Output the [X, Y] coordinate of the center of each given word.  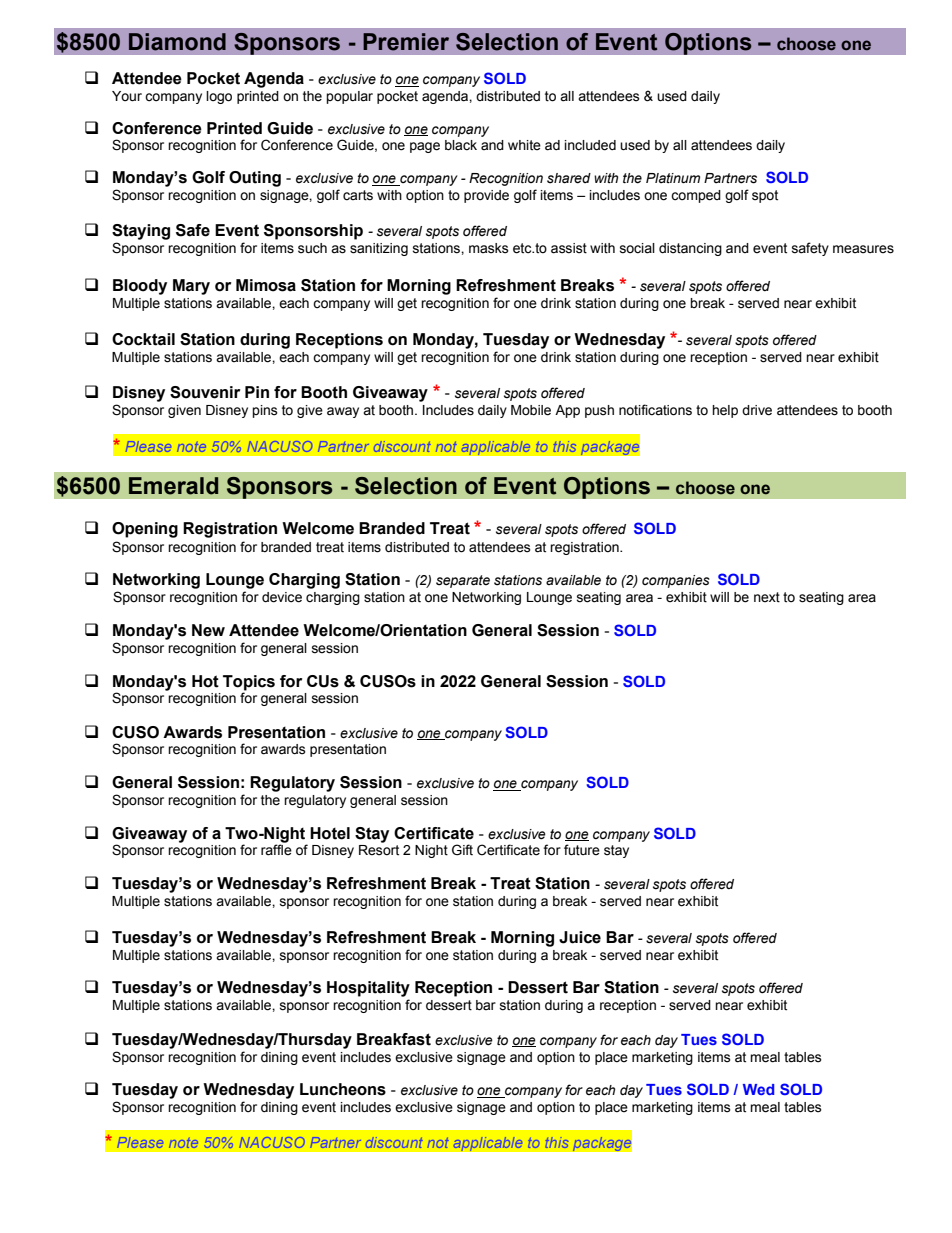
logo [219, 97]
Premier [406, 42]
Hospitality [368, 989]
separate [463, 581]
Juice [580, 937]
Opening [145, 530]
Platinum [673, 178]
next [767, 597]
